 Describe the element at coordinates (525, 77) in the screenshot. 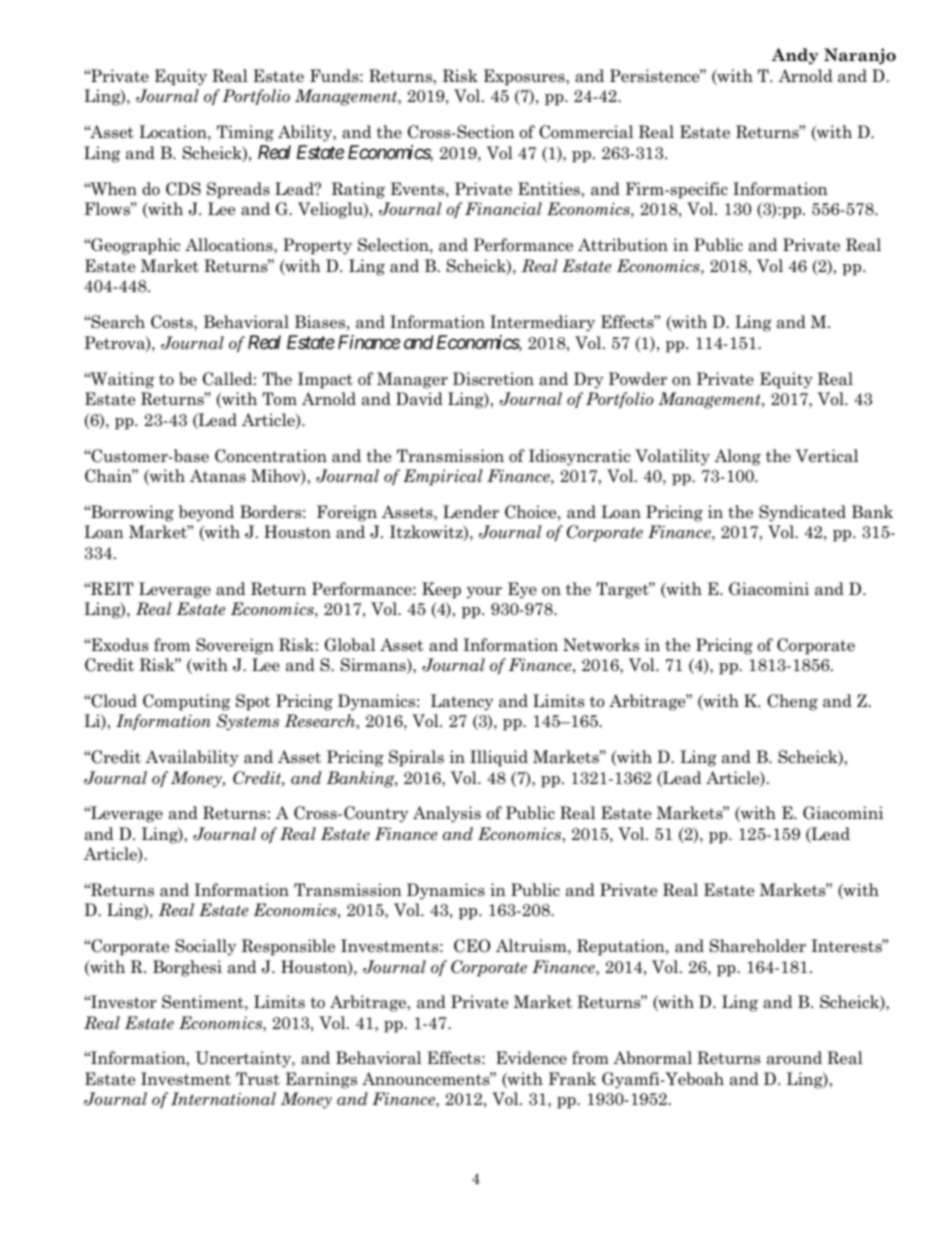

I see `Exposures` at that location.
